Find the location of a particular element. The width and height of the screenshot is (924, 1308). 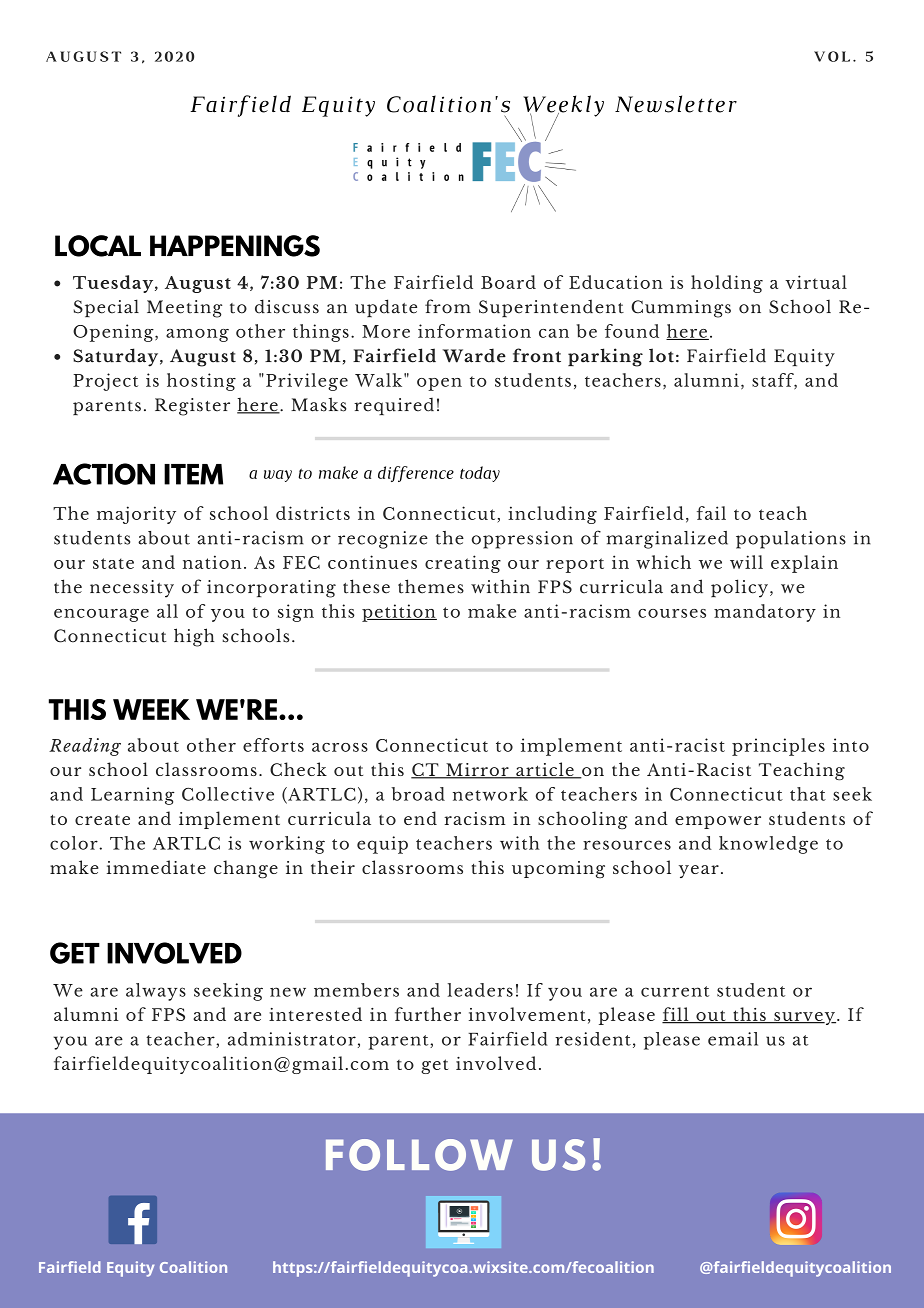

mandatory is located at coordinates (765, 613).
